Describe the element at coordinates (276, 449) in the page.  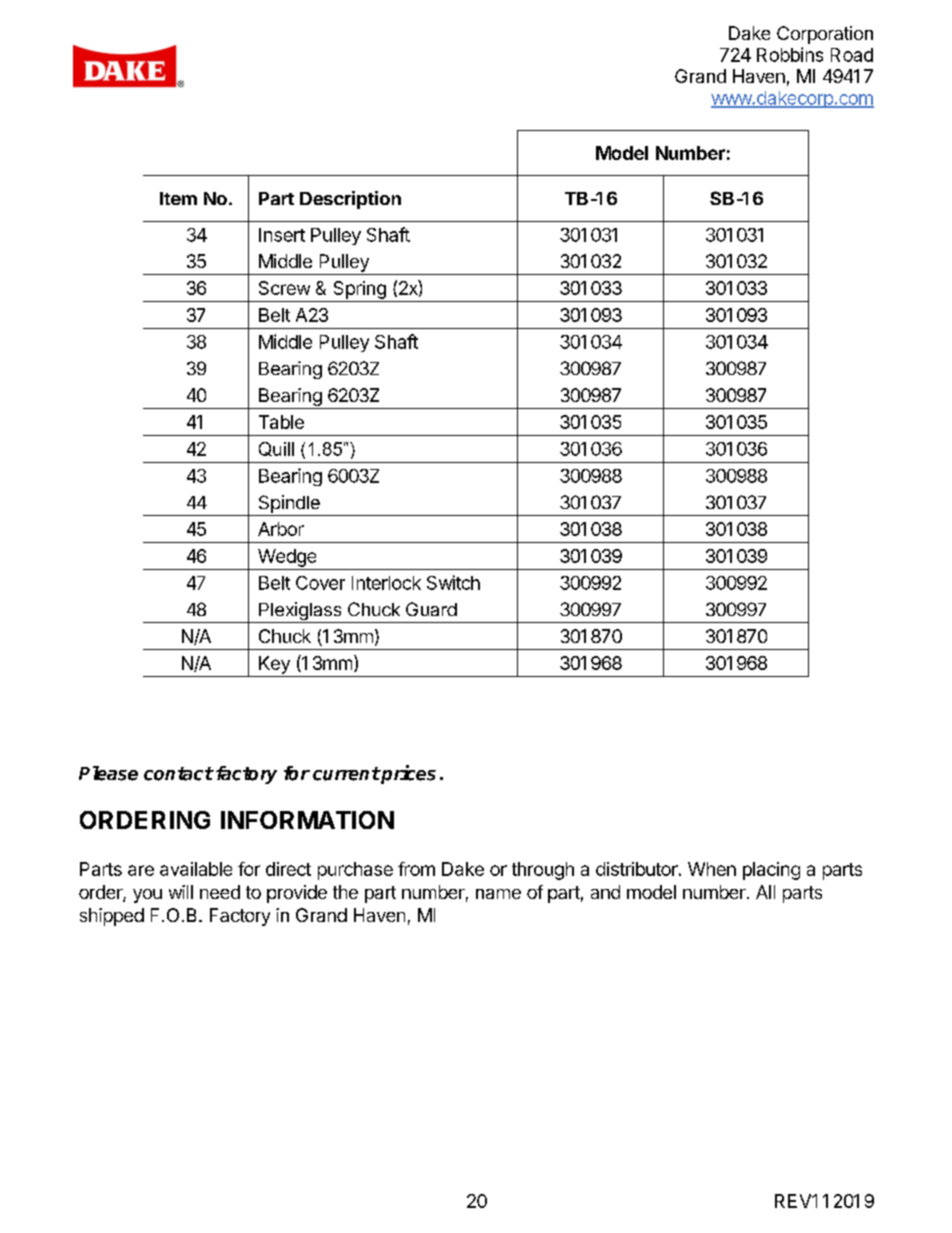
I see `Quill` at that location.
